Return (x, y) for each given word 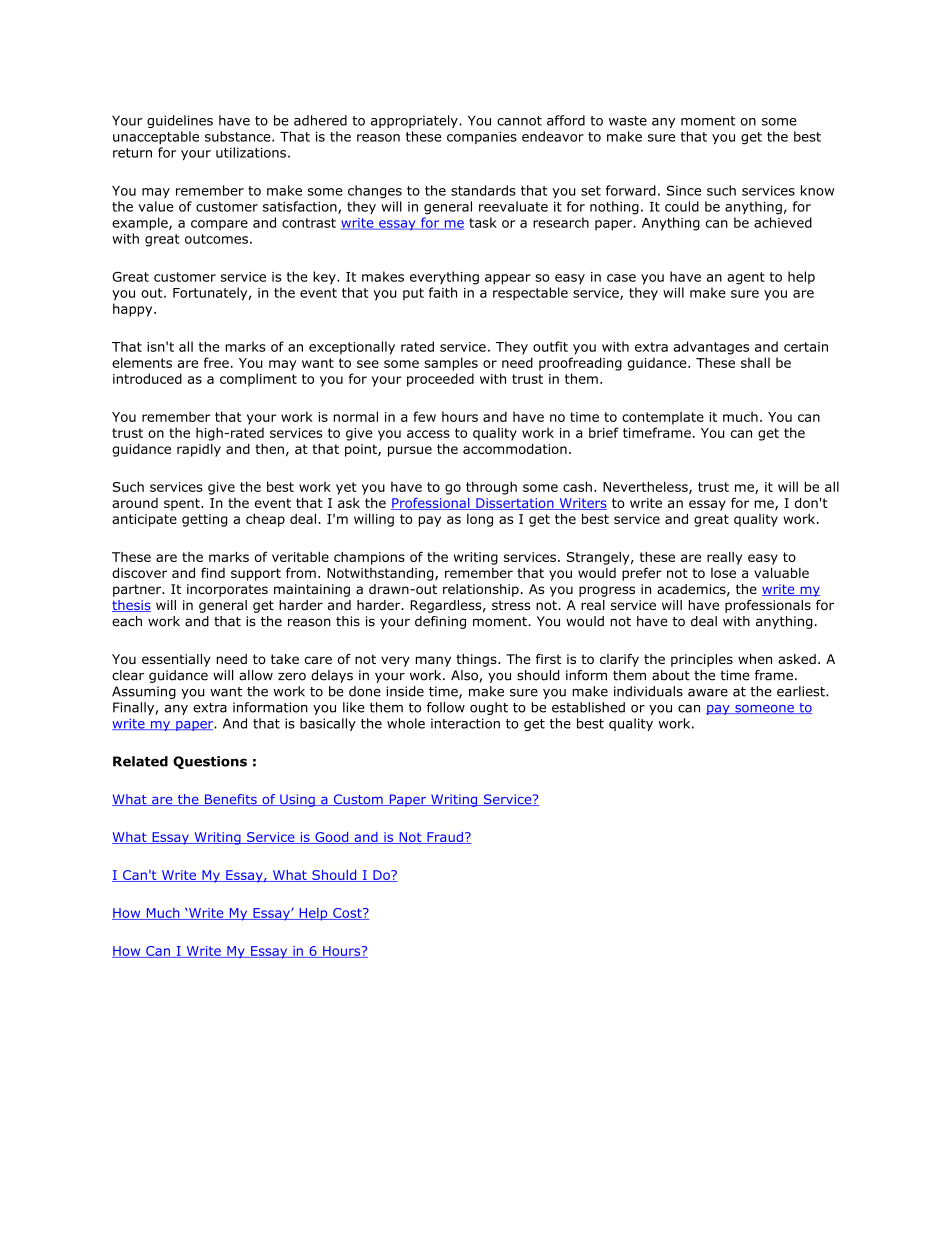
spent (183, 504)
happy (134, 310)
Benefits (231, 800)
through (491, 488)
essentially (176, 660)
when (755, 659)
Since (684, 190)
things (477, 660)
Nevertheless (646, 487)
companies (482, 137)
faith (443, 292)
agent (746, 278)
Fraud (445, 838)
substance (239, 136)
